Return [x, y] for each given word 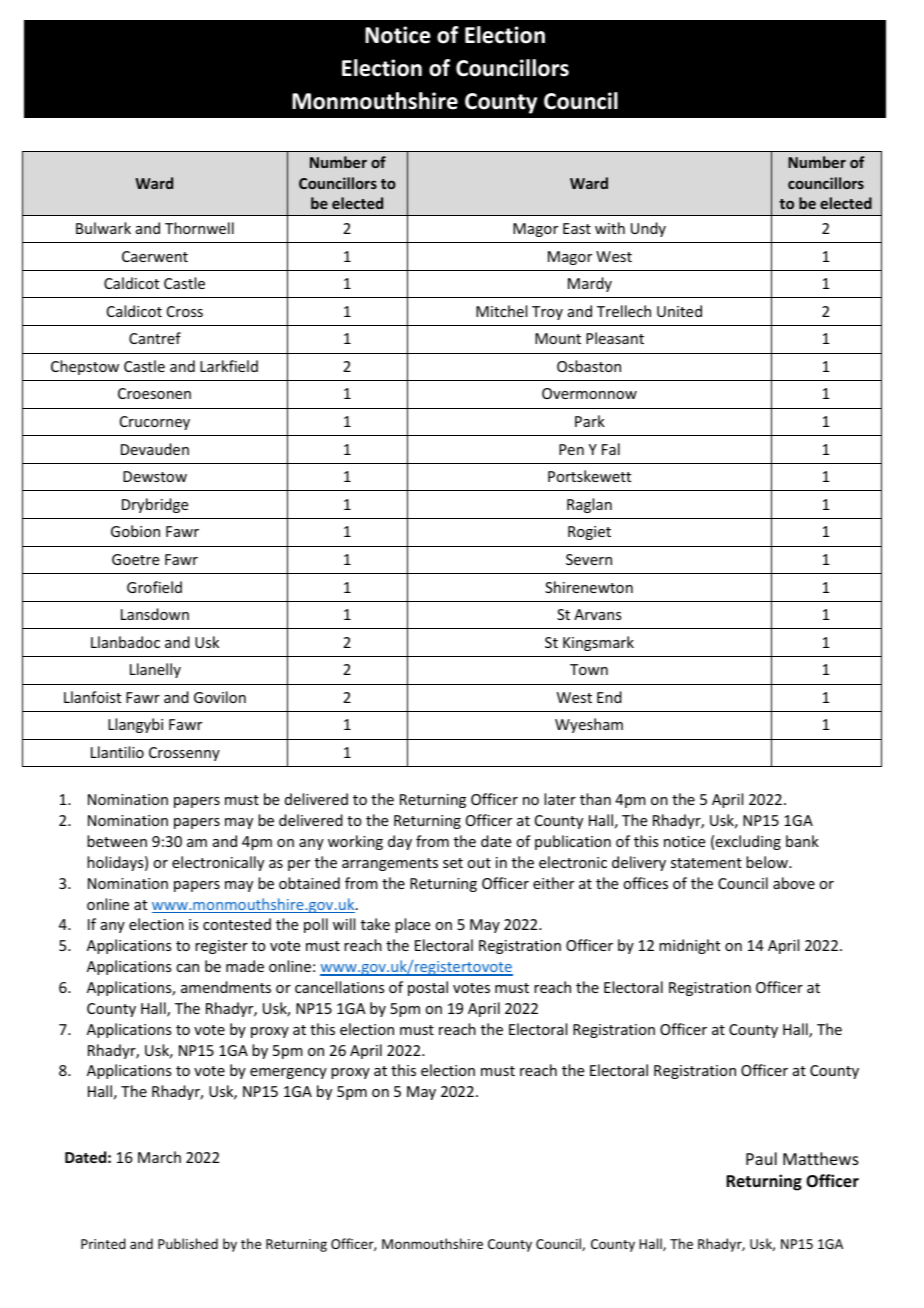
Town [589, 669]
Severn [589, 559]
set [453, 863]
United [679, 311]
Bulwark [103, 228]
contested [237, 924]
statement [706, 863]
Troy [547, 313]
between [117, 841]
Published [188, 1243]
